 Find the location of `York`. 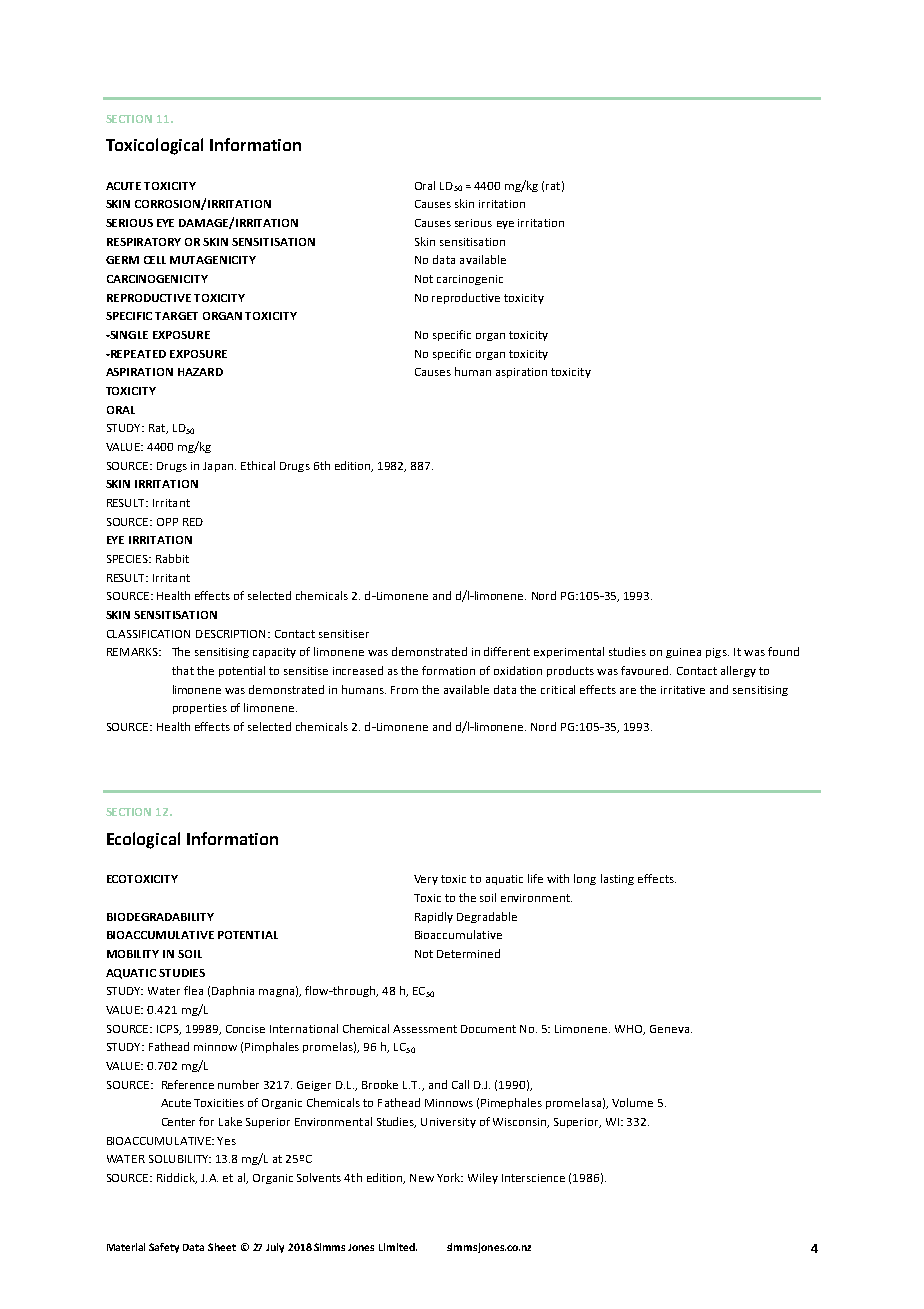

York is located at coordinates (450, 1177).
